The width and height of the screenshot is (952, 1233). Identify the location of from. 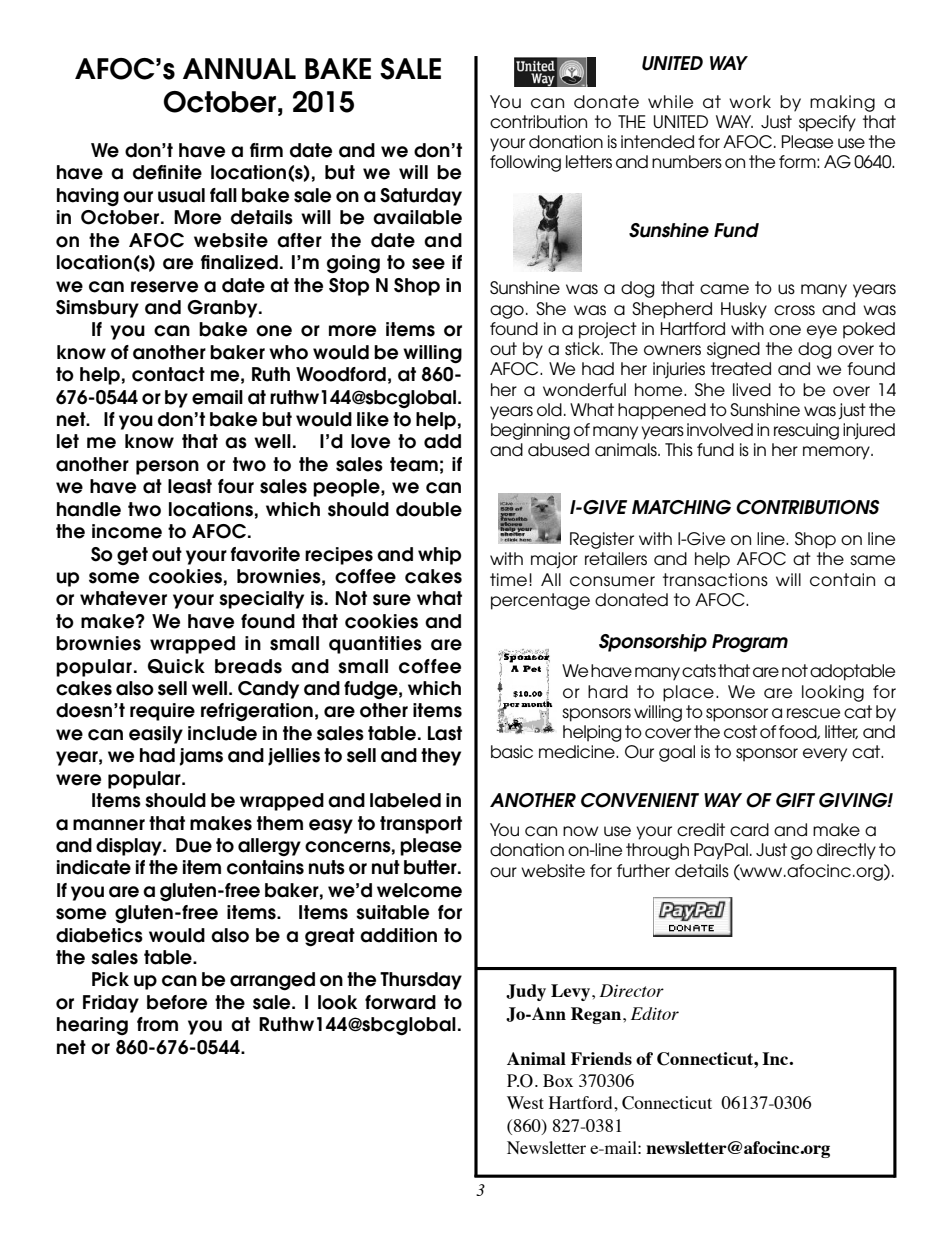
(157, 1024).
